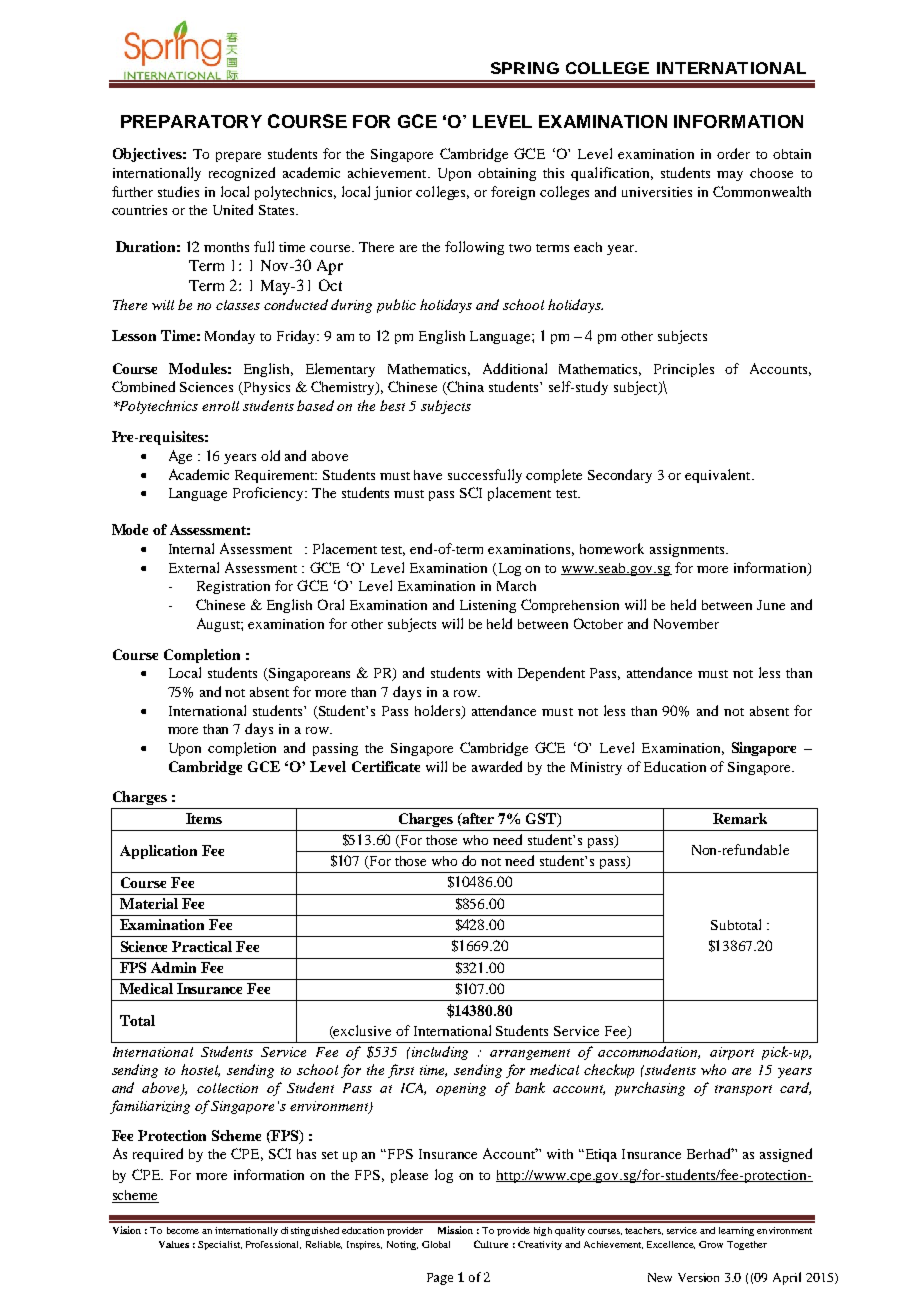  Describe the element at coordinates (191, 121) in the screenshot. I see `PREPARATORY` at that location.
